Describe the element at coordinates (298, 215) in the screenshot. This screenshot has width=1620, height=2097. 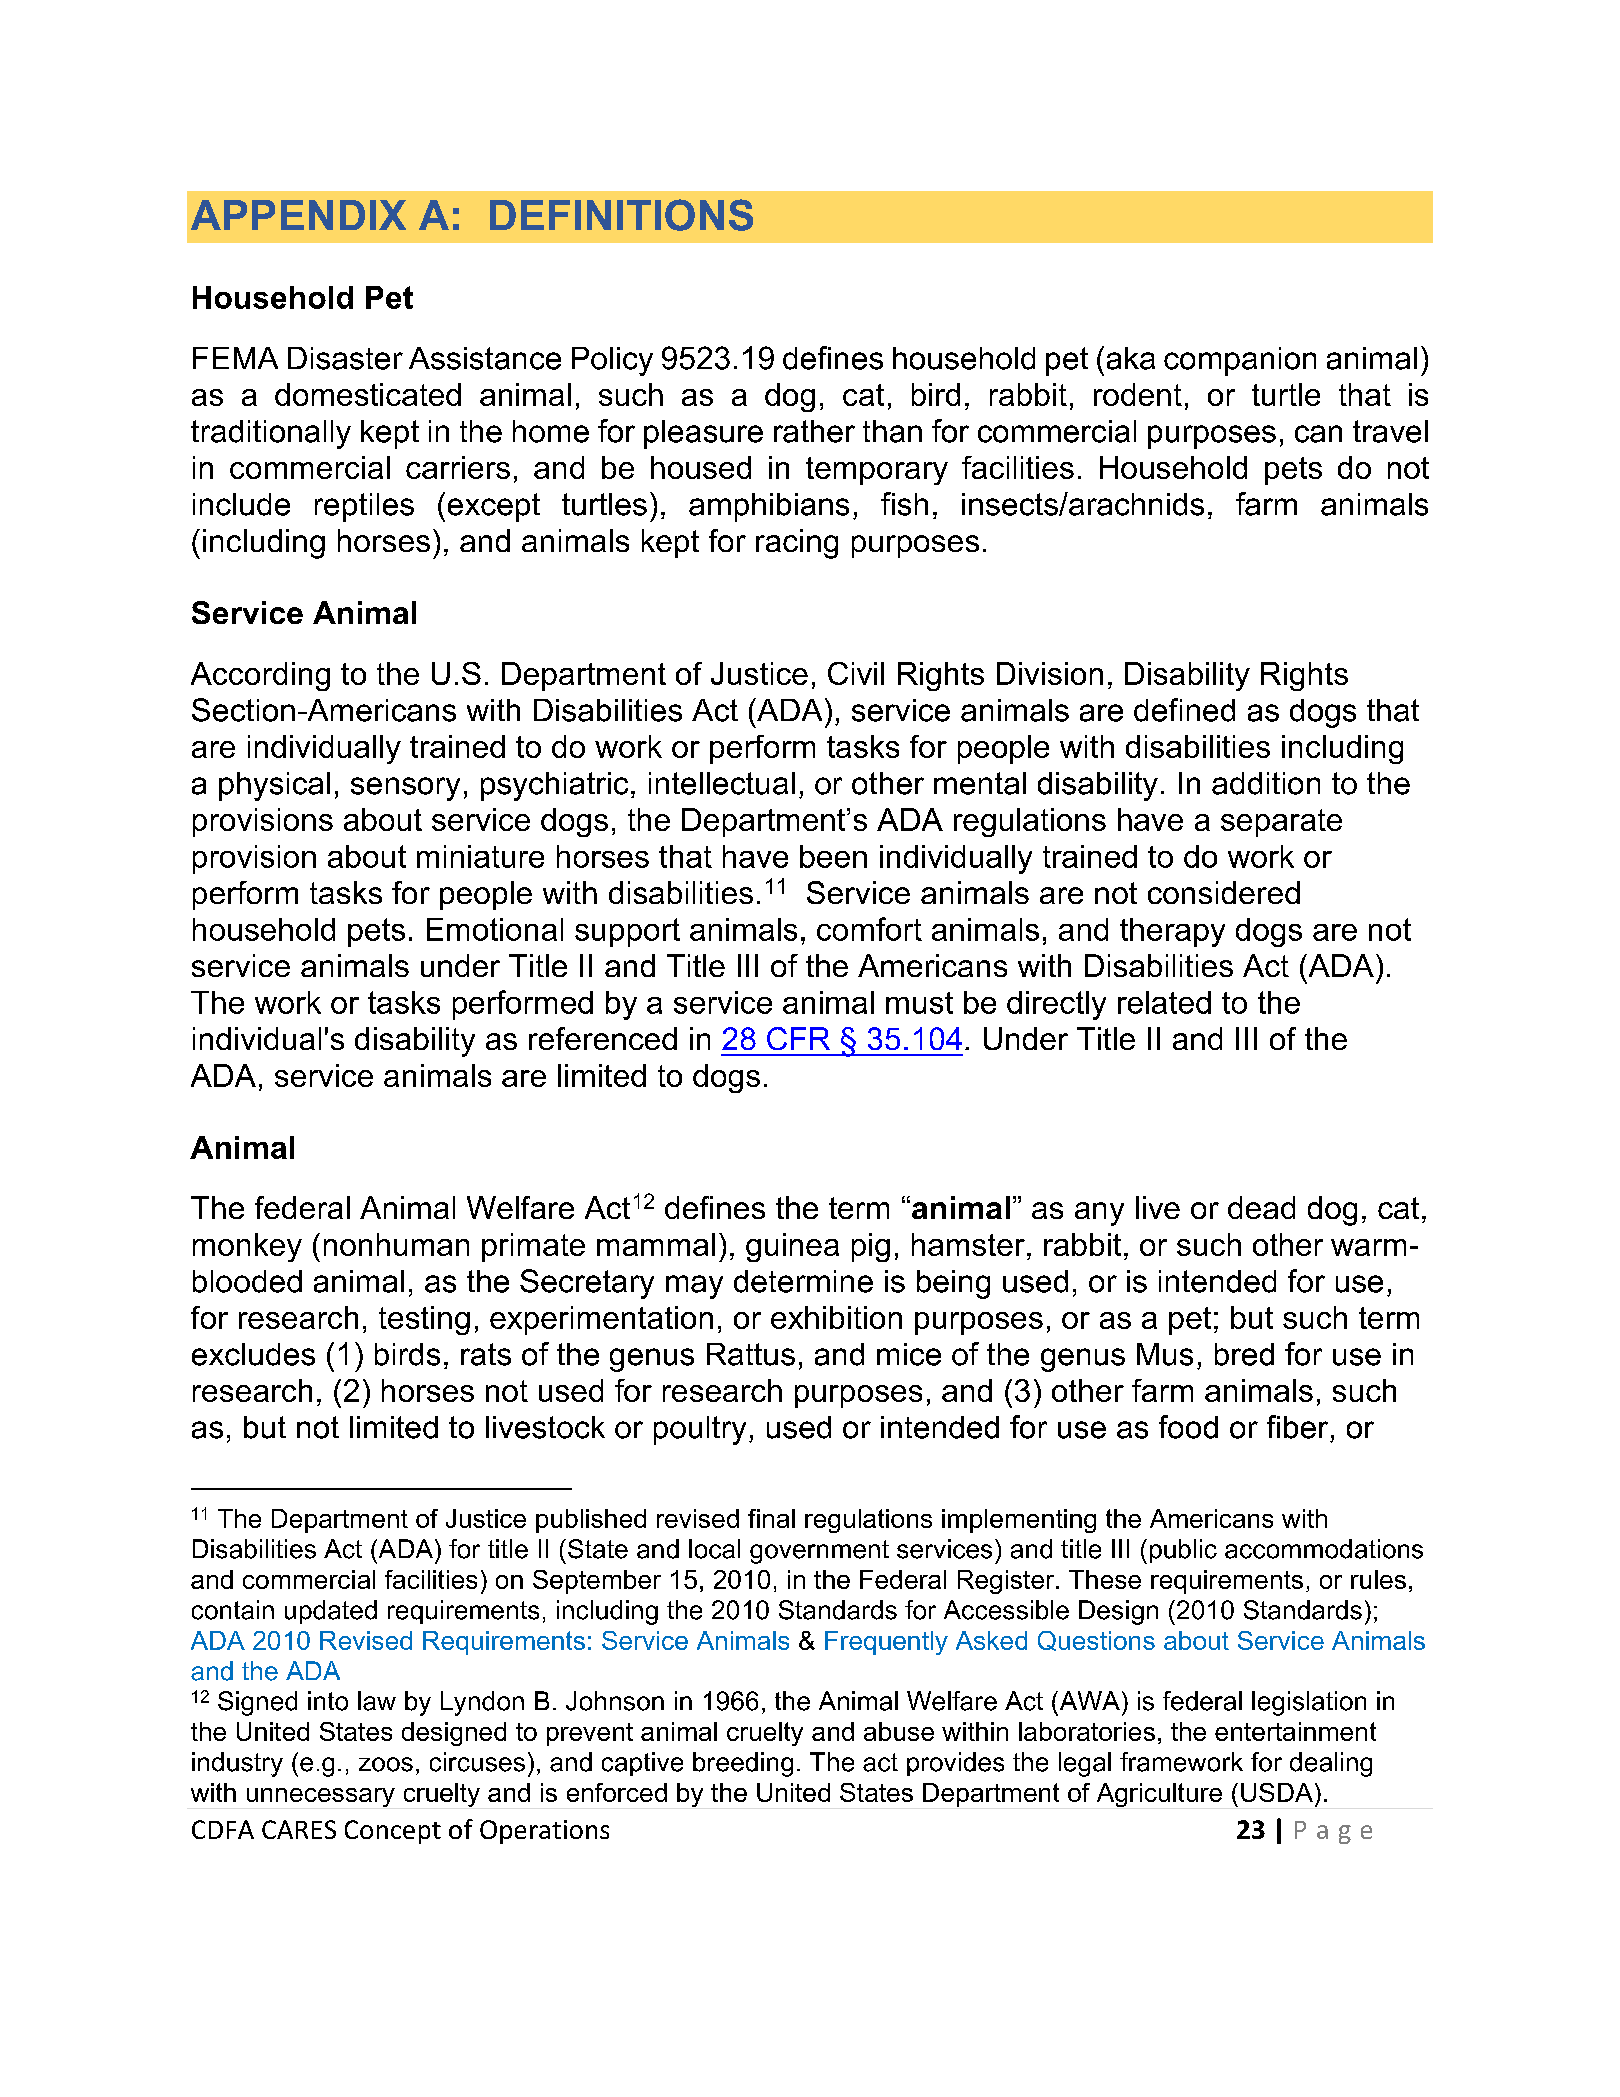
I see `APPENDIX` at that location.
